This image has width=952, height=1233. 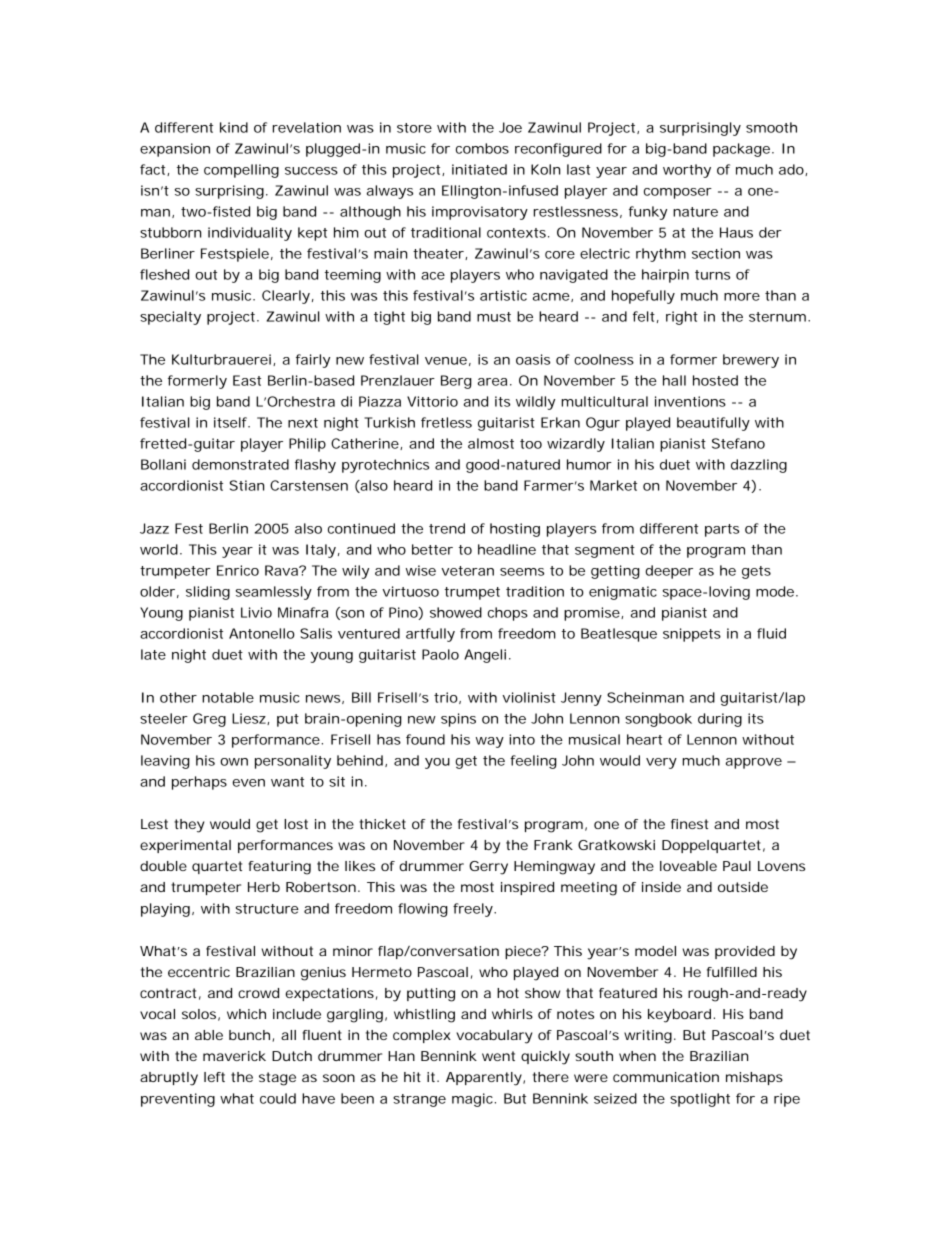 I want to click on left, so click(x=214, y=1077).
